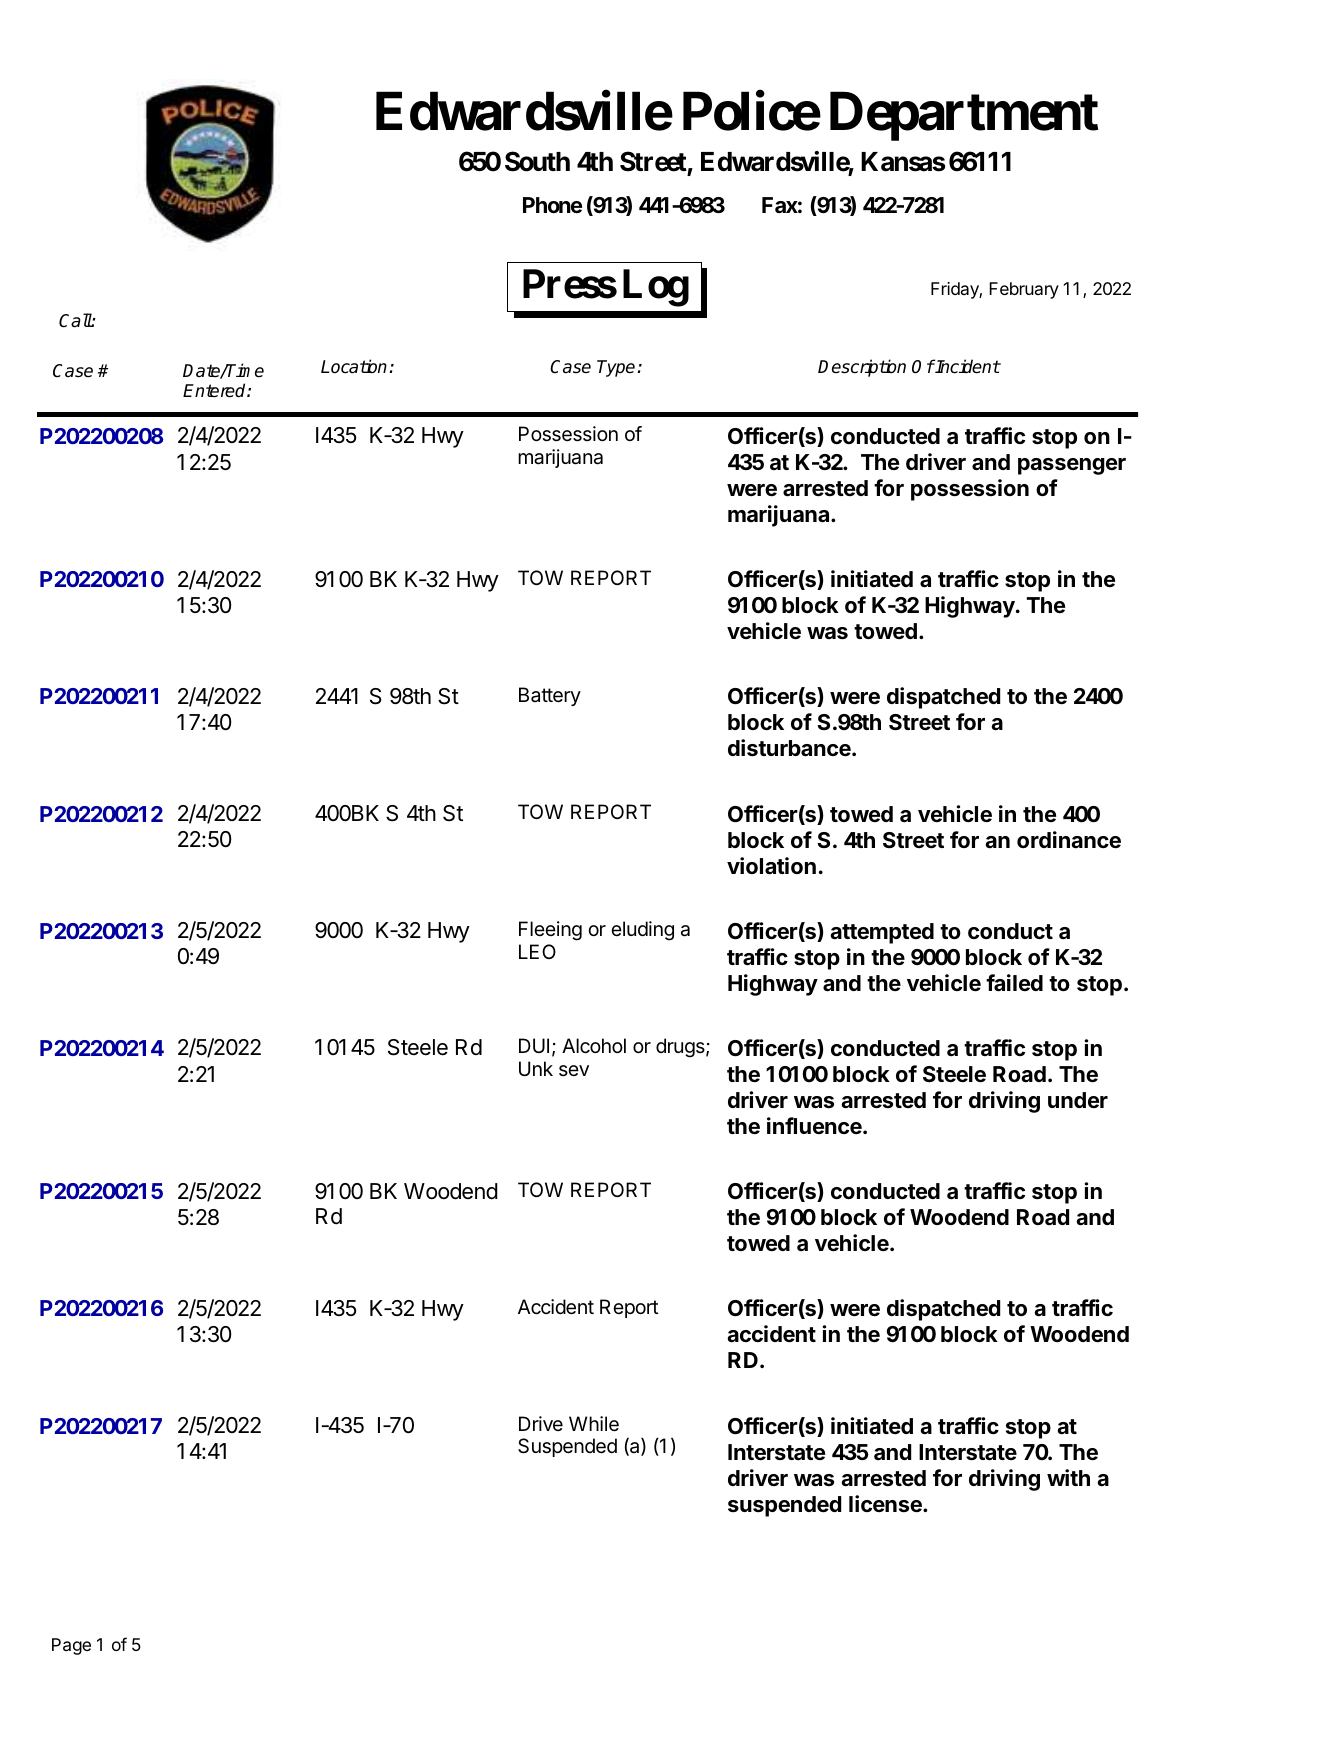 This screenshot has height=1737, width=1342. What do you see at coordinates (536, 1069) in the screenshot?
I see `Unk` at bounding box center [536, 1069].
